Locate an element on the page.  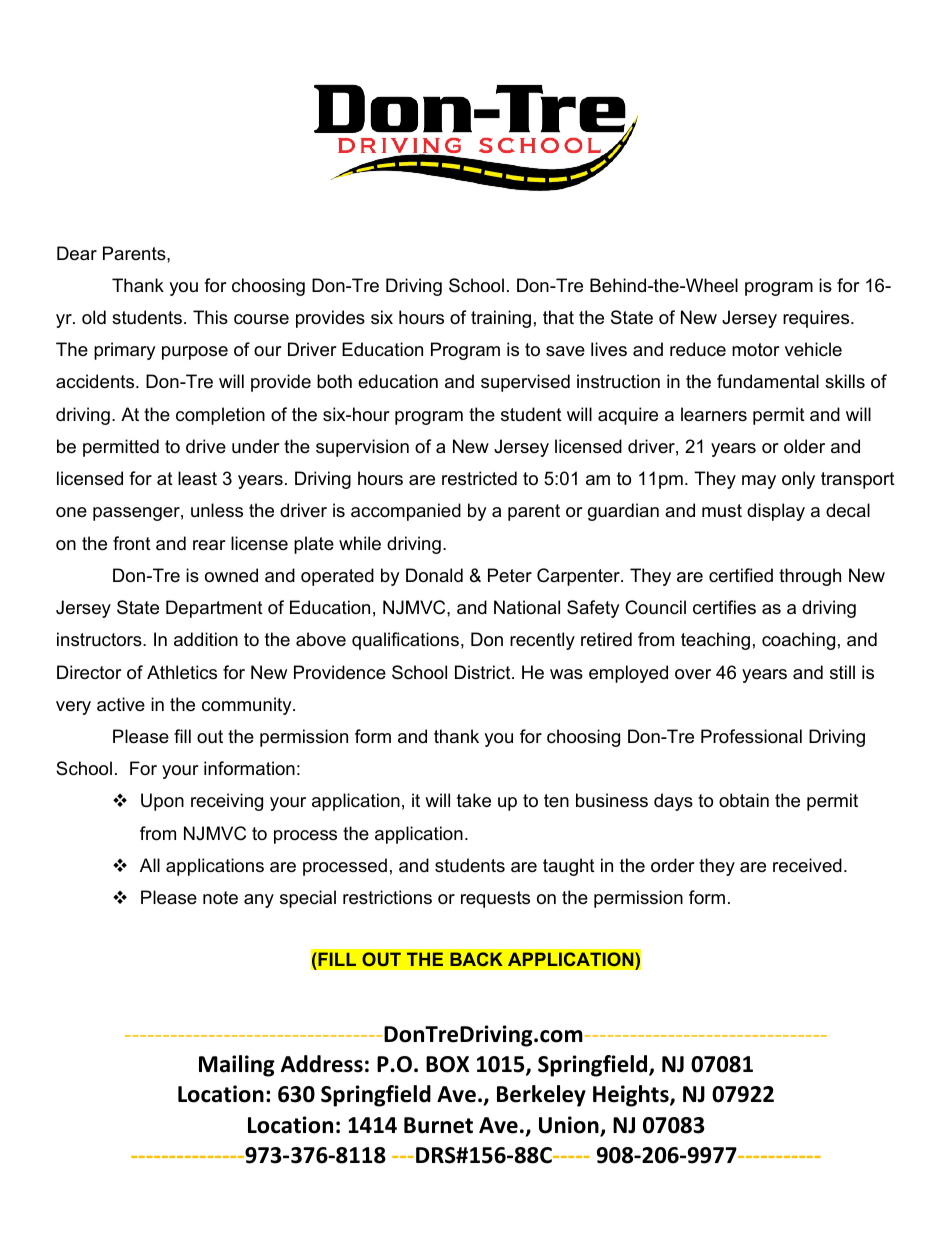
Burnet is located at coordinates (438, 1125).
